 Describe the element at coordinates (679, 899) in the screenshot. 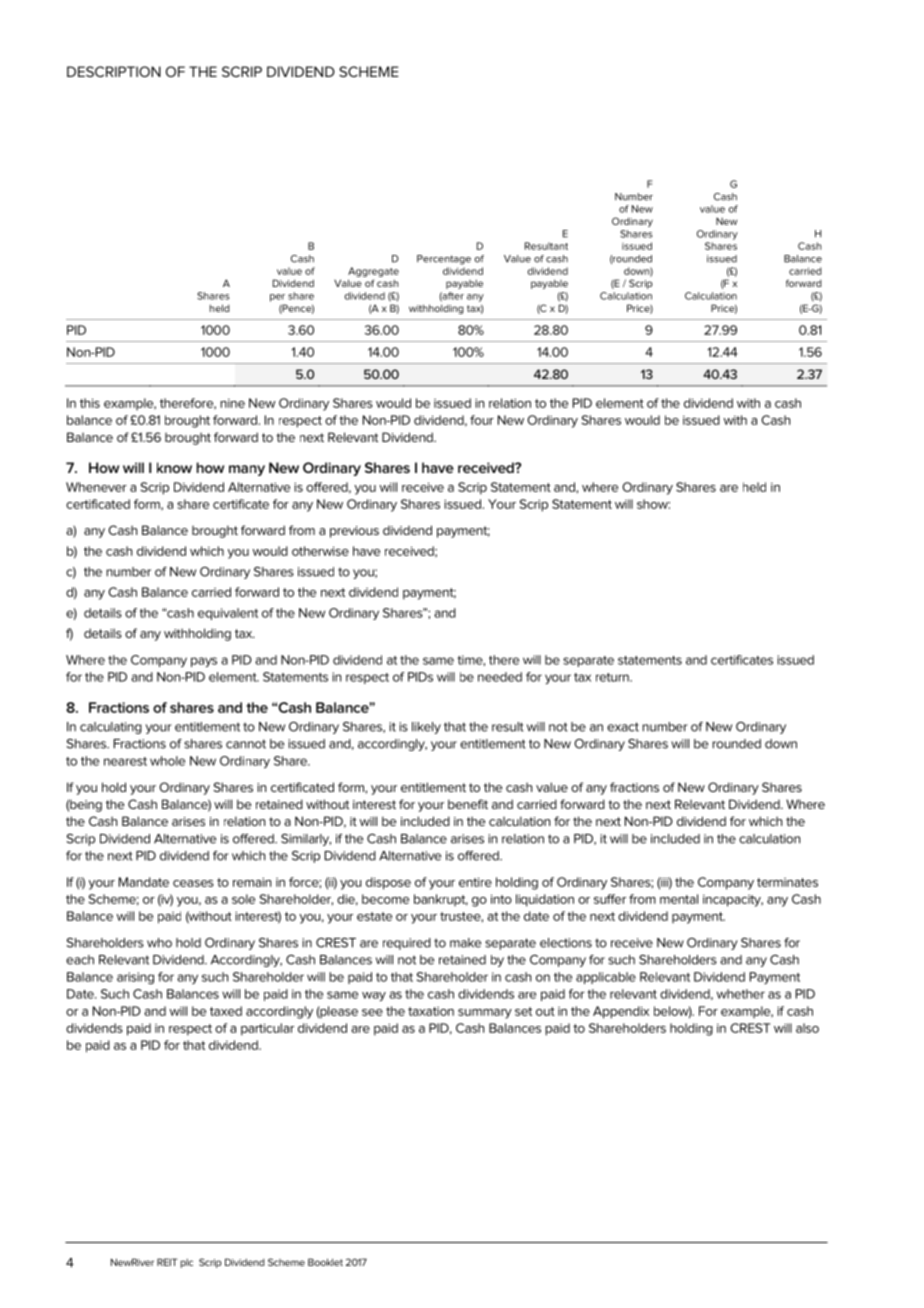

I see `mental` at that location.
